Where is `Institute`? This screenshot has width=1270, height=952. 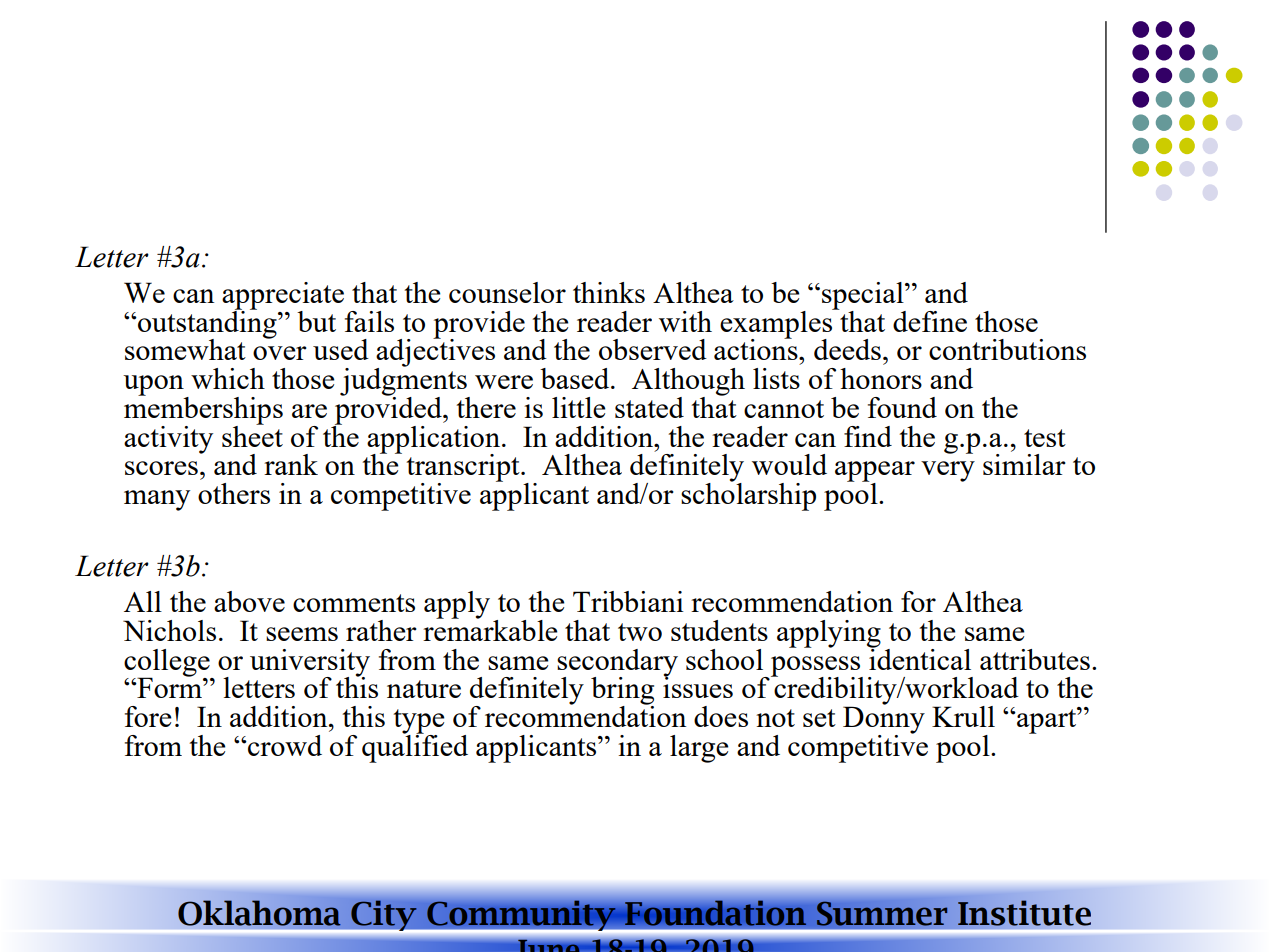 Institute is located at coordinates (1024, 913).
